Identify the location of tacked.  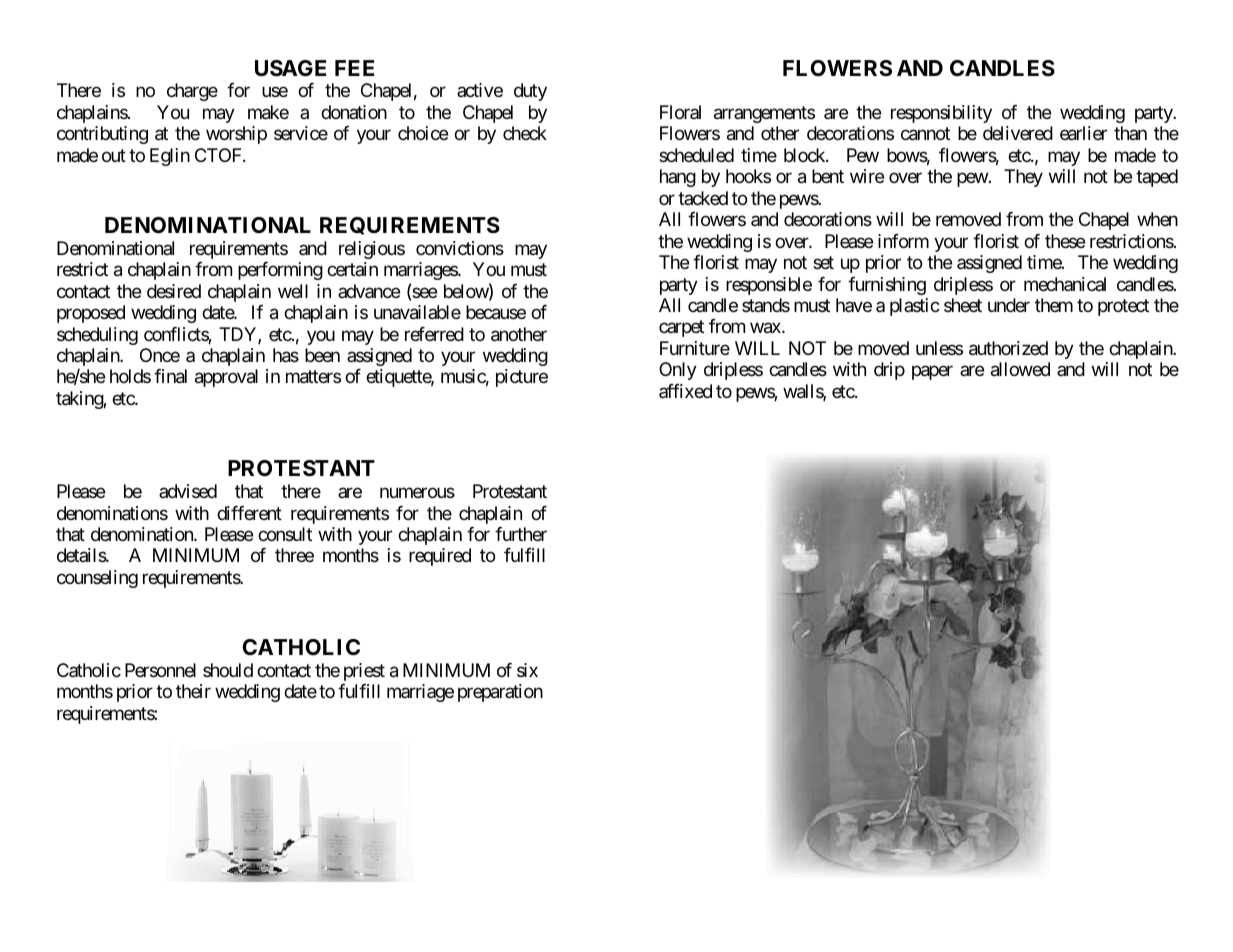
(703, 198).
